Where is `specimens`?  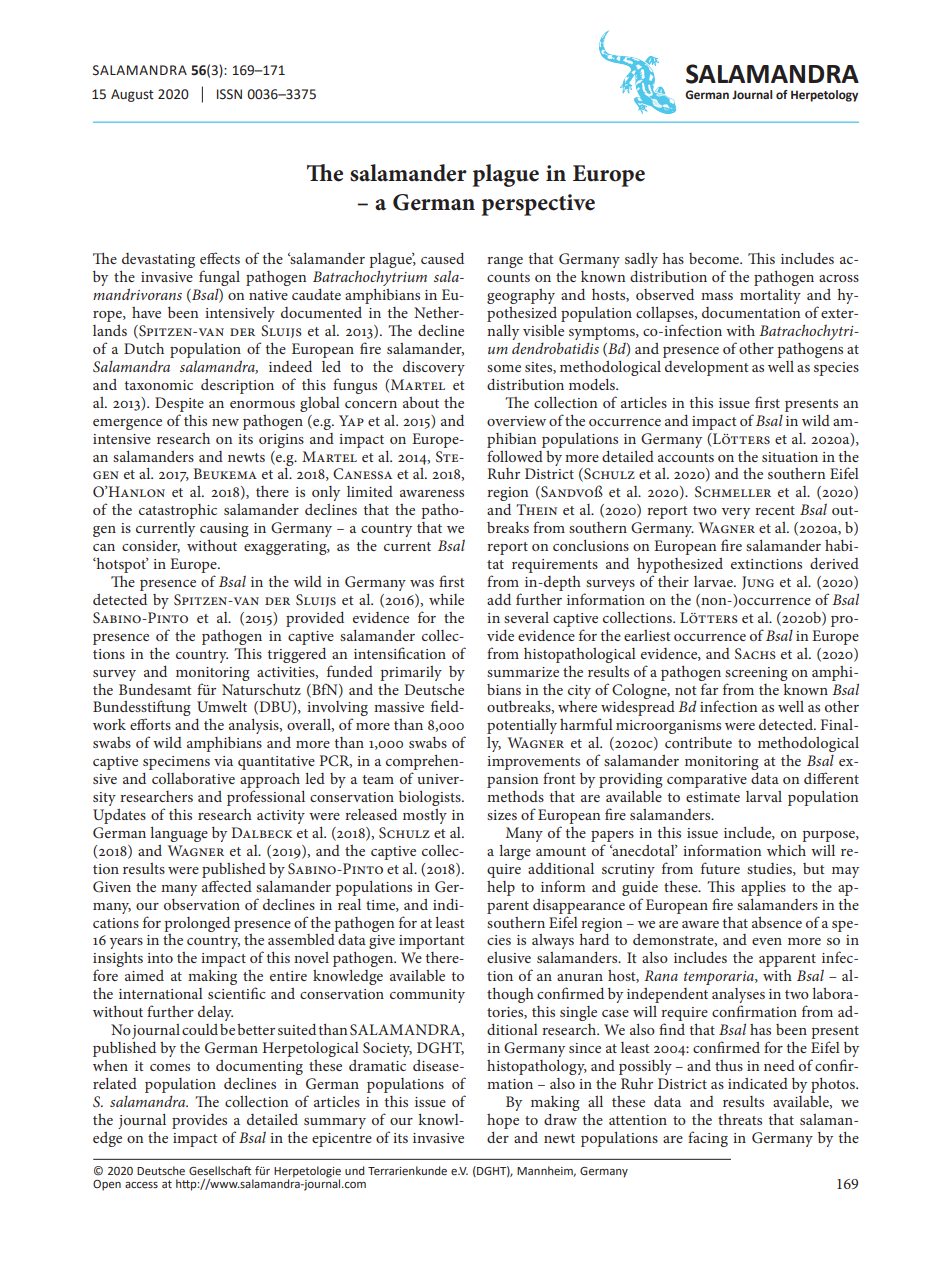 specimens is located at coordinates (176, 764).
